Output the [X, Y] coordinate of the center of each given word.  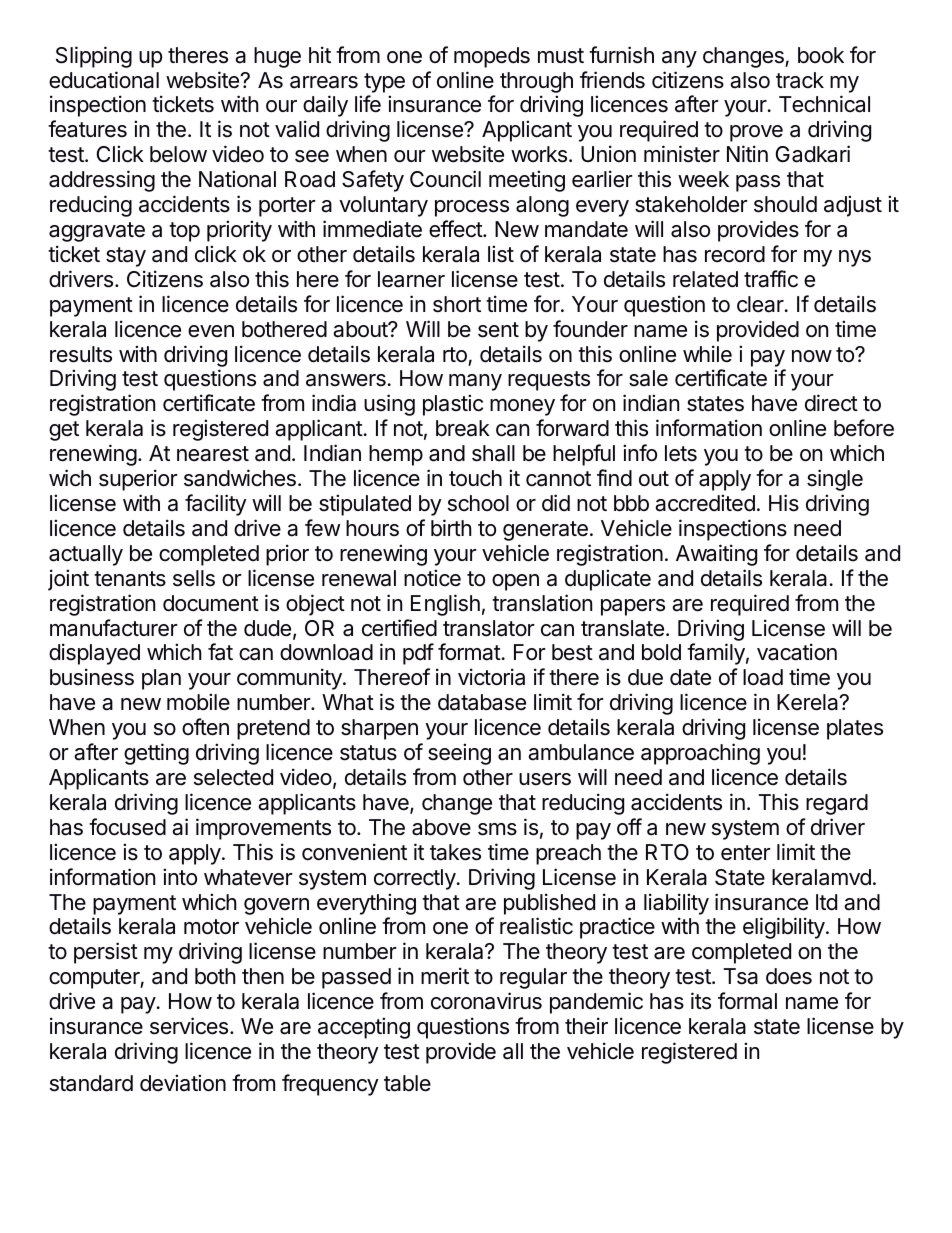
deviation [183, 1083]
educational [104, 80]
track [800, 80]
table [407, 1083]
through [536, 82]
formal [747, 1001]
